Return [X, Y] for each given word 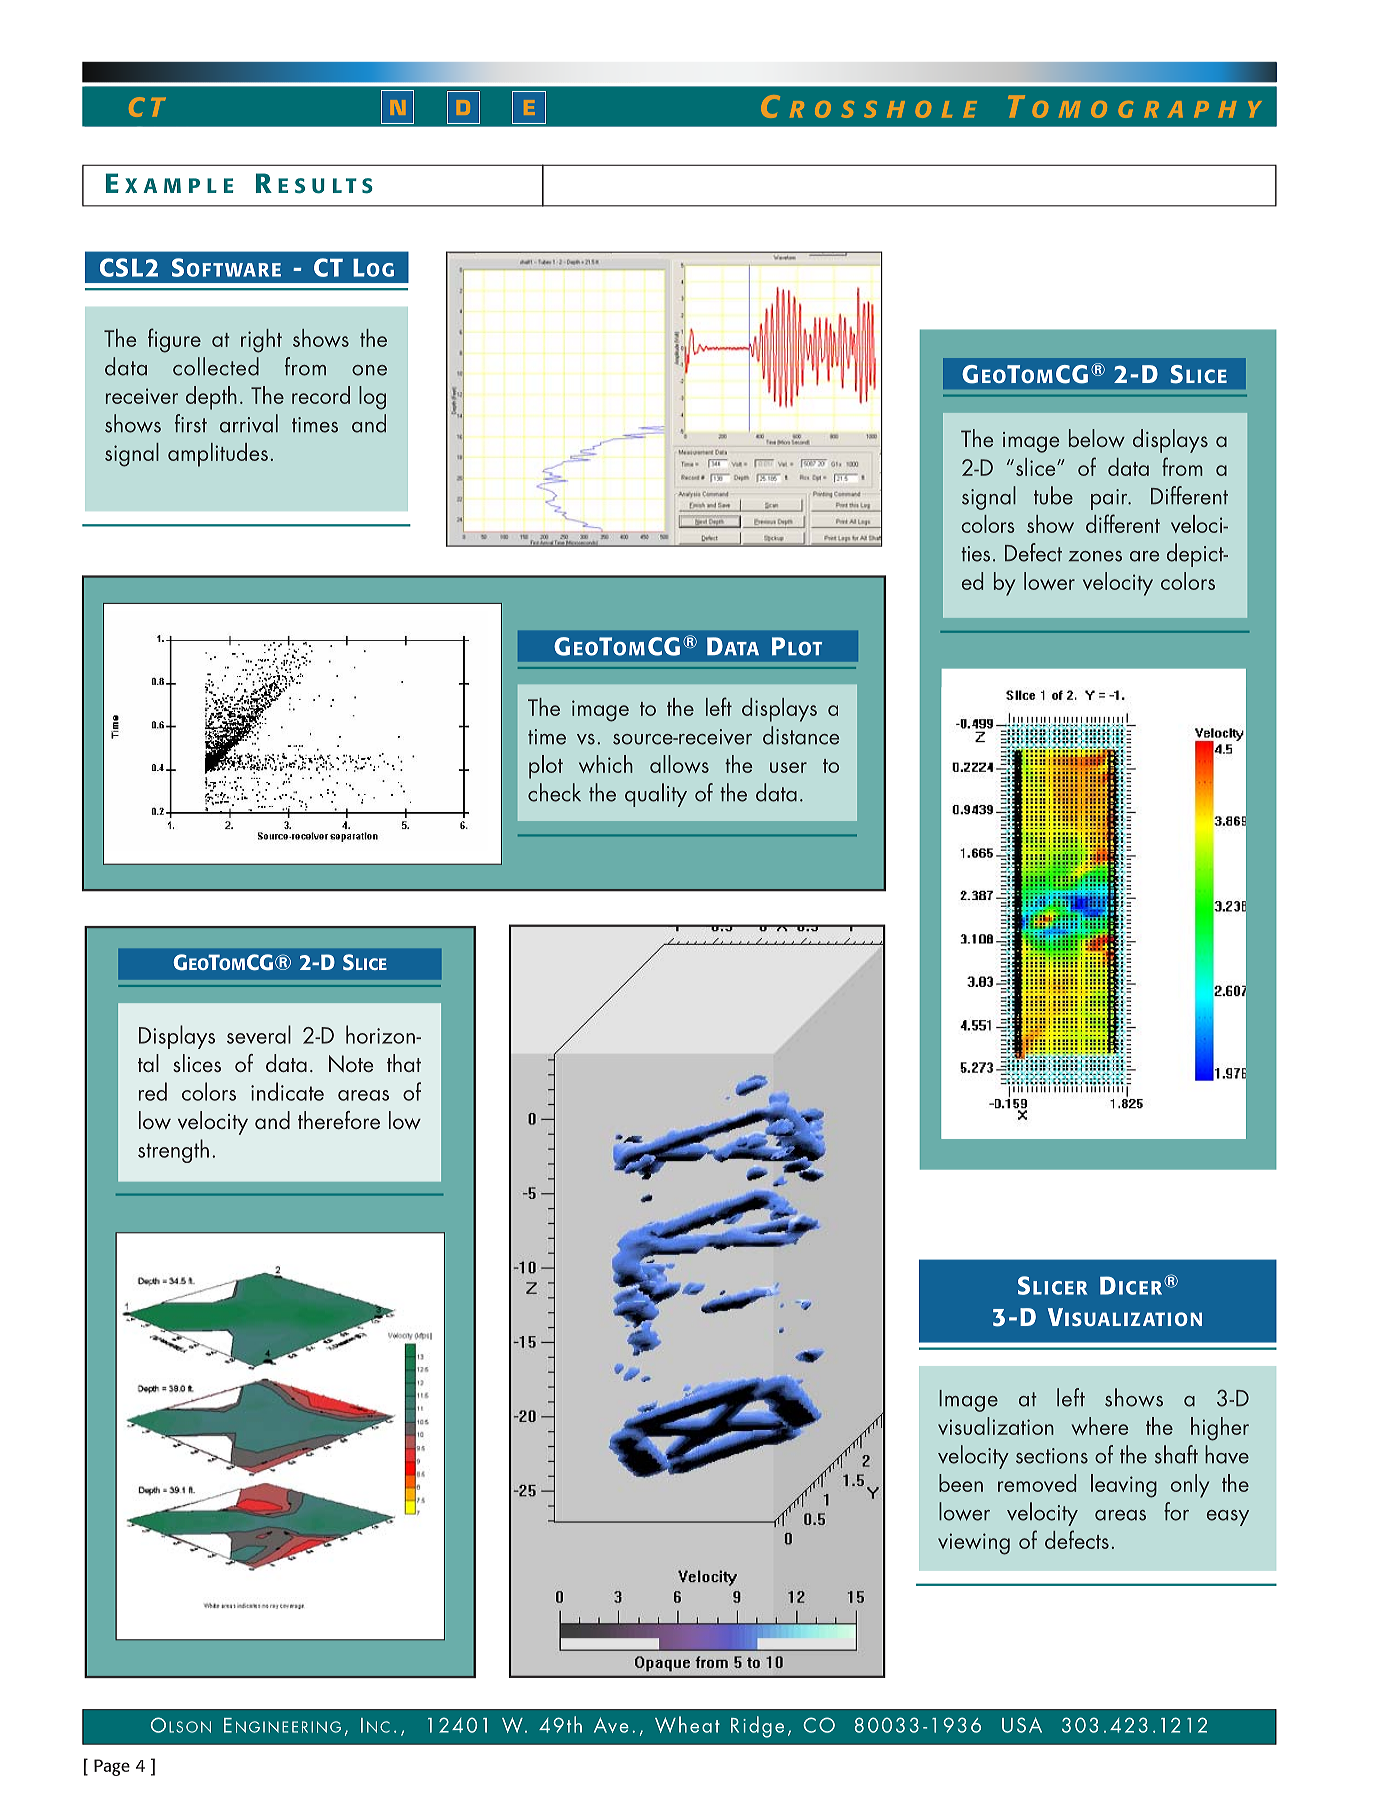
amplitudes [218, 455]
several [259, 1034]
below [1097, 438]
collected [216, 366]
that [404, 1063]
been [961, 1483]
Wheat [687, 1724]
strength [173, 1151]
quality [656, 795]
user [788, 767]
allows [679, 764]
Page [112, 1767]
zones [1095, 556]
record [321, 395]
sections [1052, 1456]
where [1100, 1426]
